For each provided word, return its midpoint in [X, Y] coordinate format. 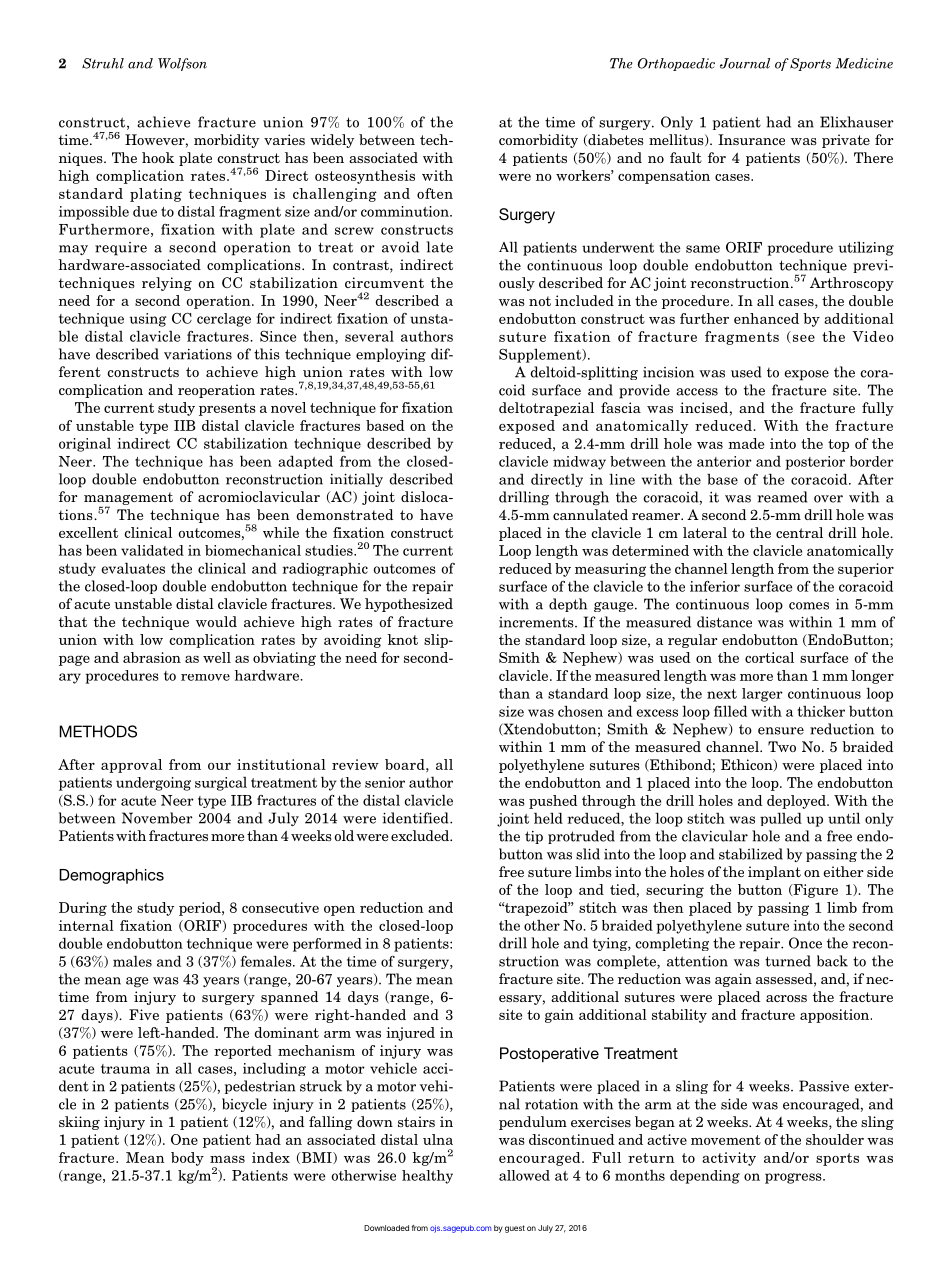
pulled [781, 819]
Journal [745, 63]
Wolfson [182, 64]
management [128, 500]
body [187, 1159]
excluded [421, 835]
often [435, 193]
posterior [815, 463]
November [157, 818]
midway [579, 463]
